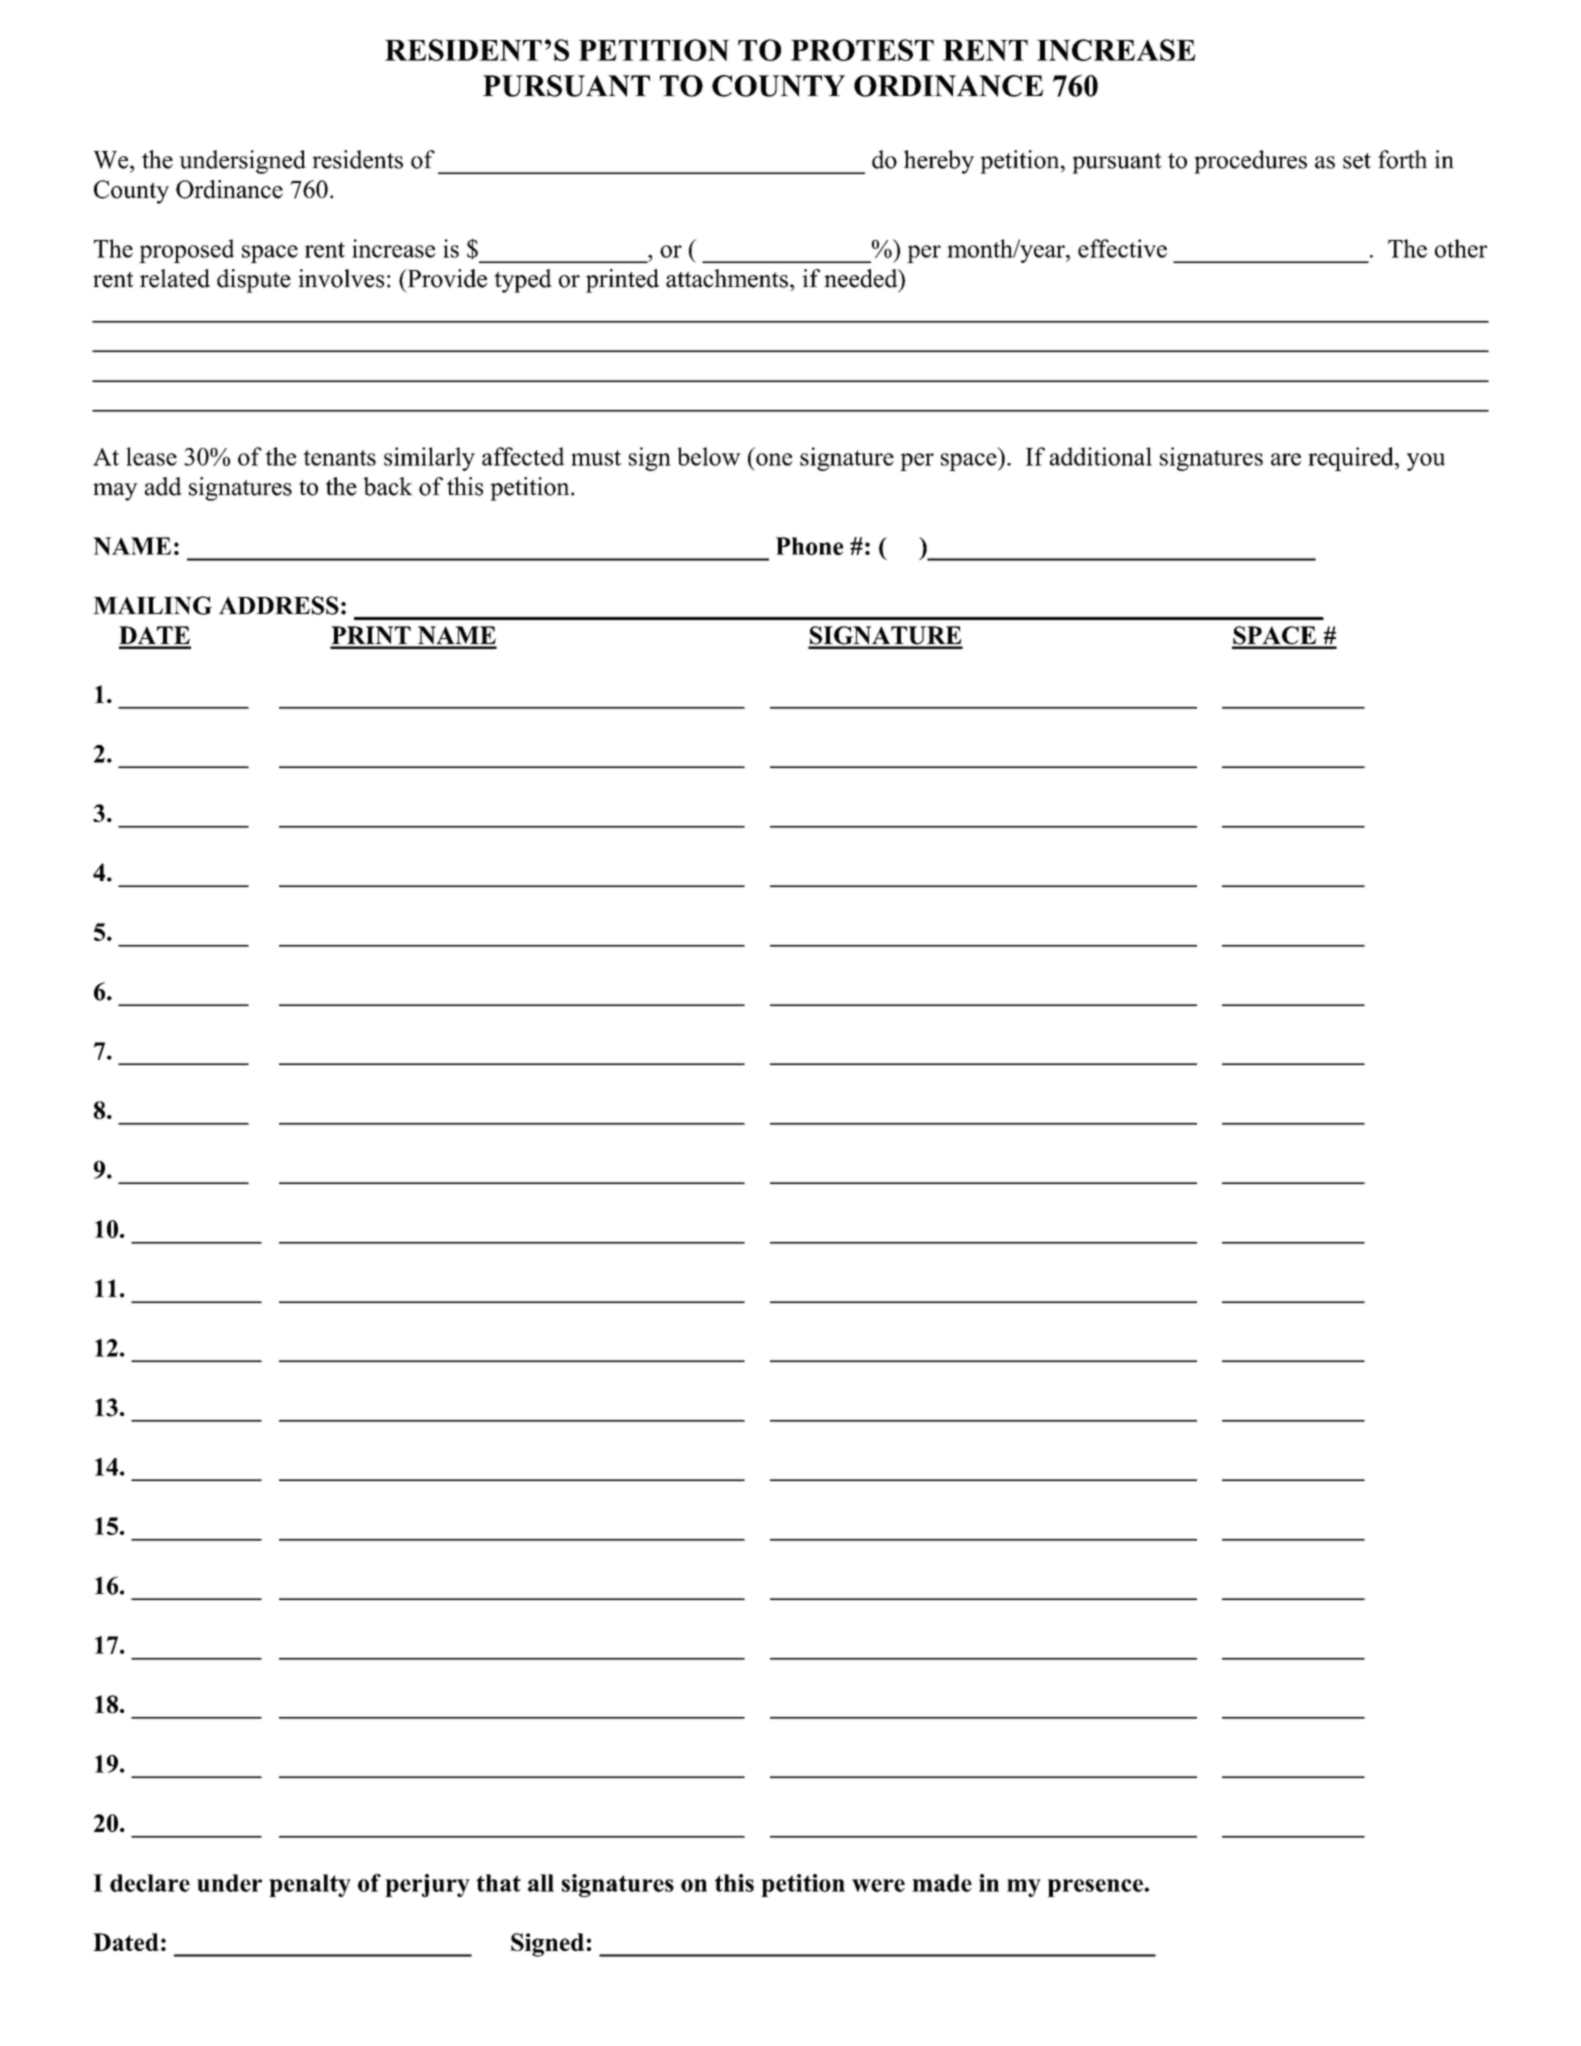 The image size is (1581, 2046). I want to click on Phone, so click(809, 546).
